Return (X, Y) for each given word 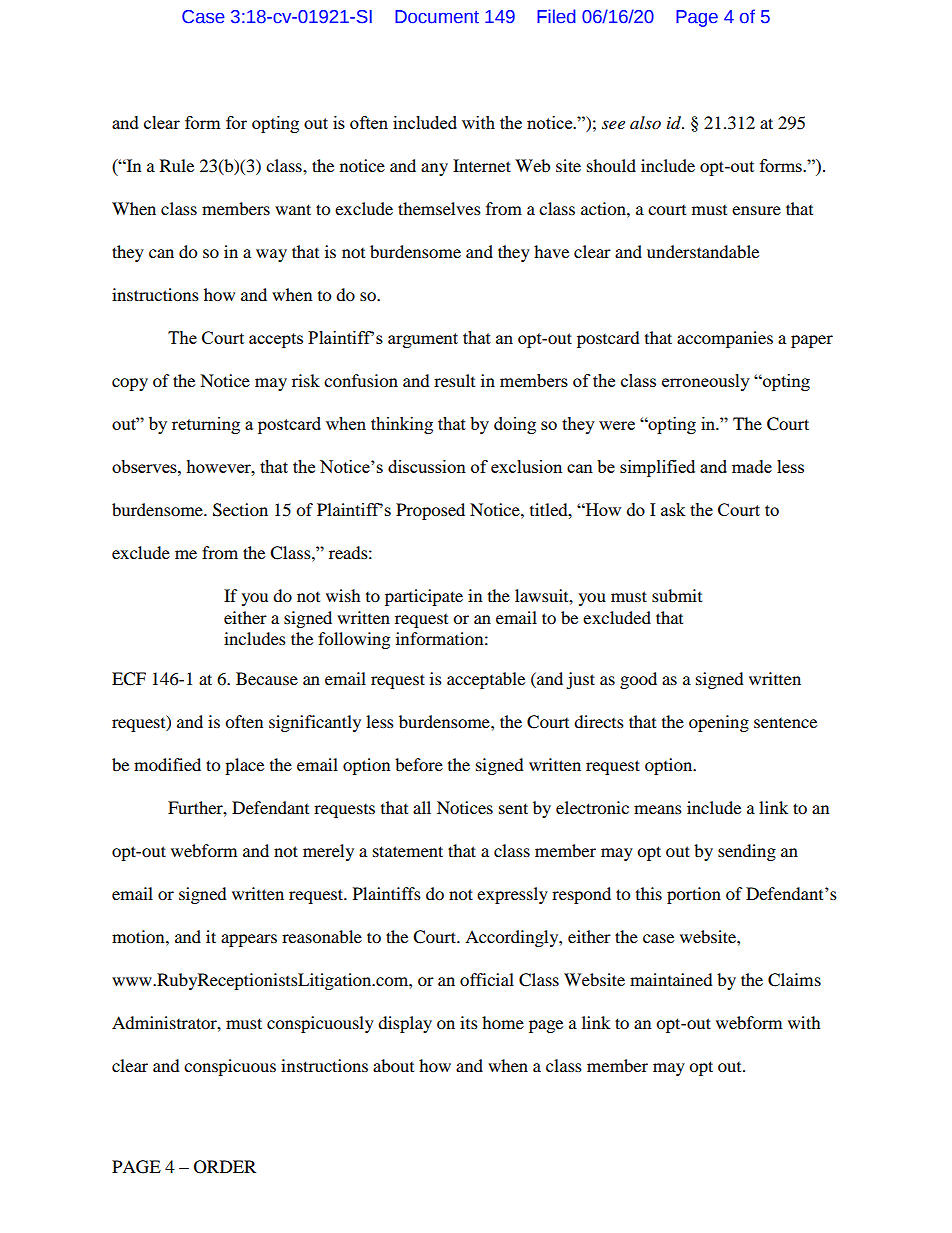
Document (437, 17)
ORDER (225, 1167)
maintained (671, 979)
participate (424, 597)
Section (240, 510)
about (393, 1065)
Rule (177, 165)
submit (677, 595)
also (645, 122)
